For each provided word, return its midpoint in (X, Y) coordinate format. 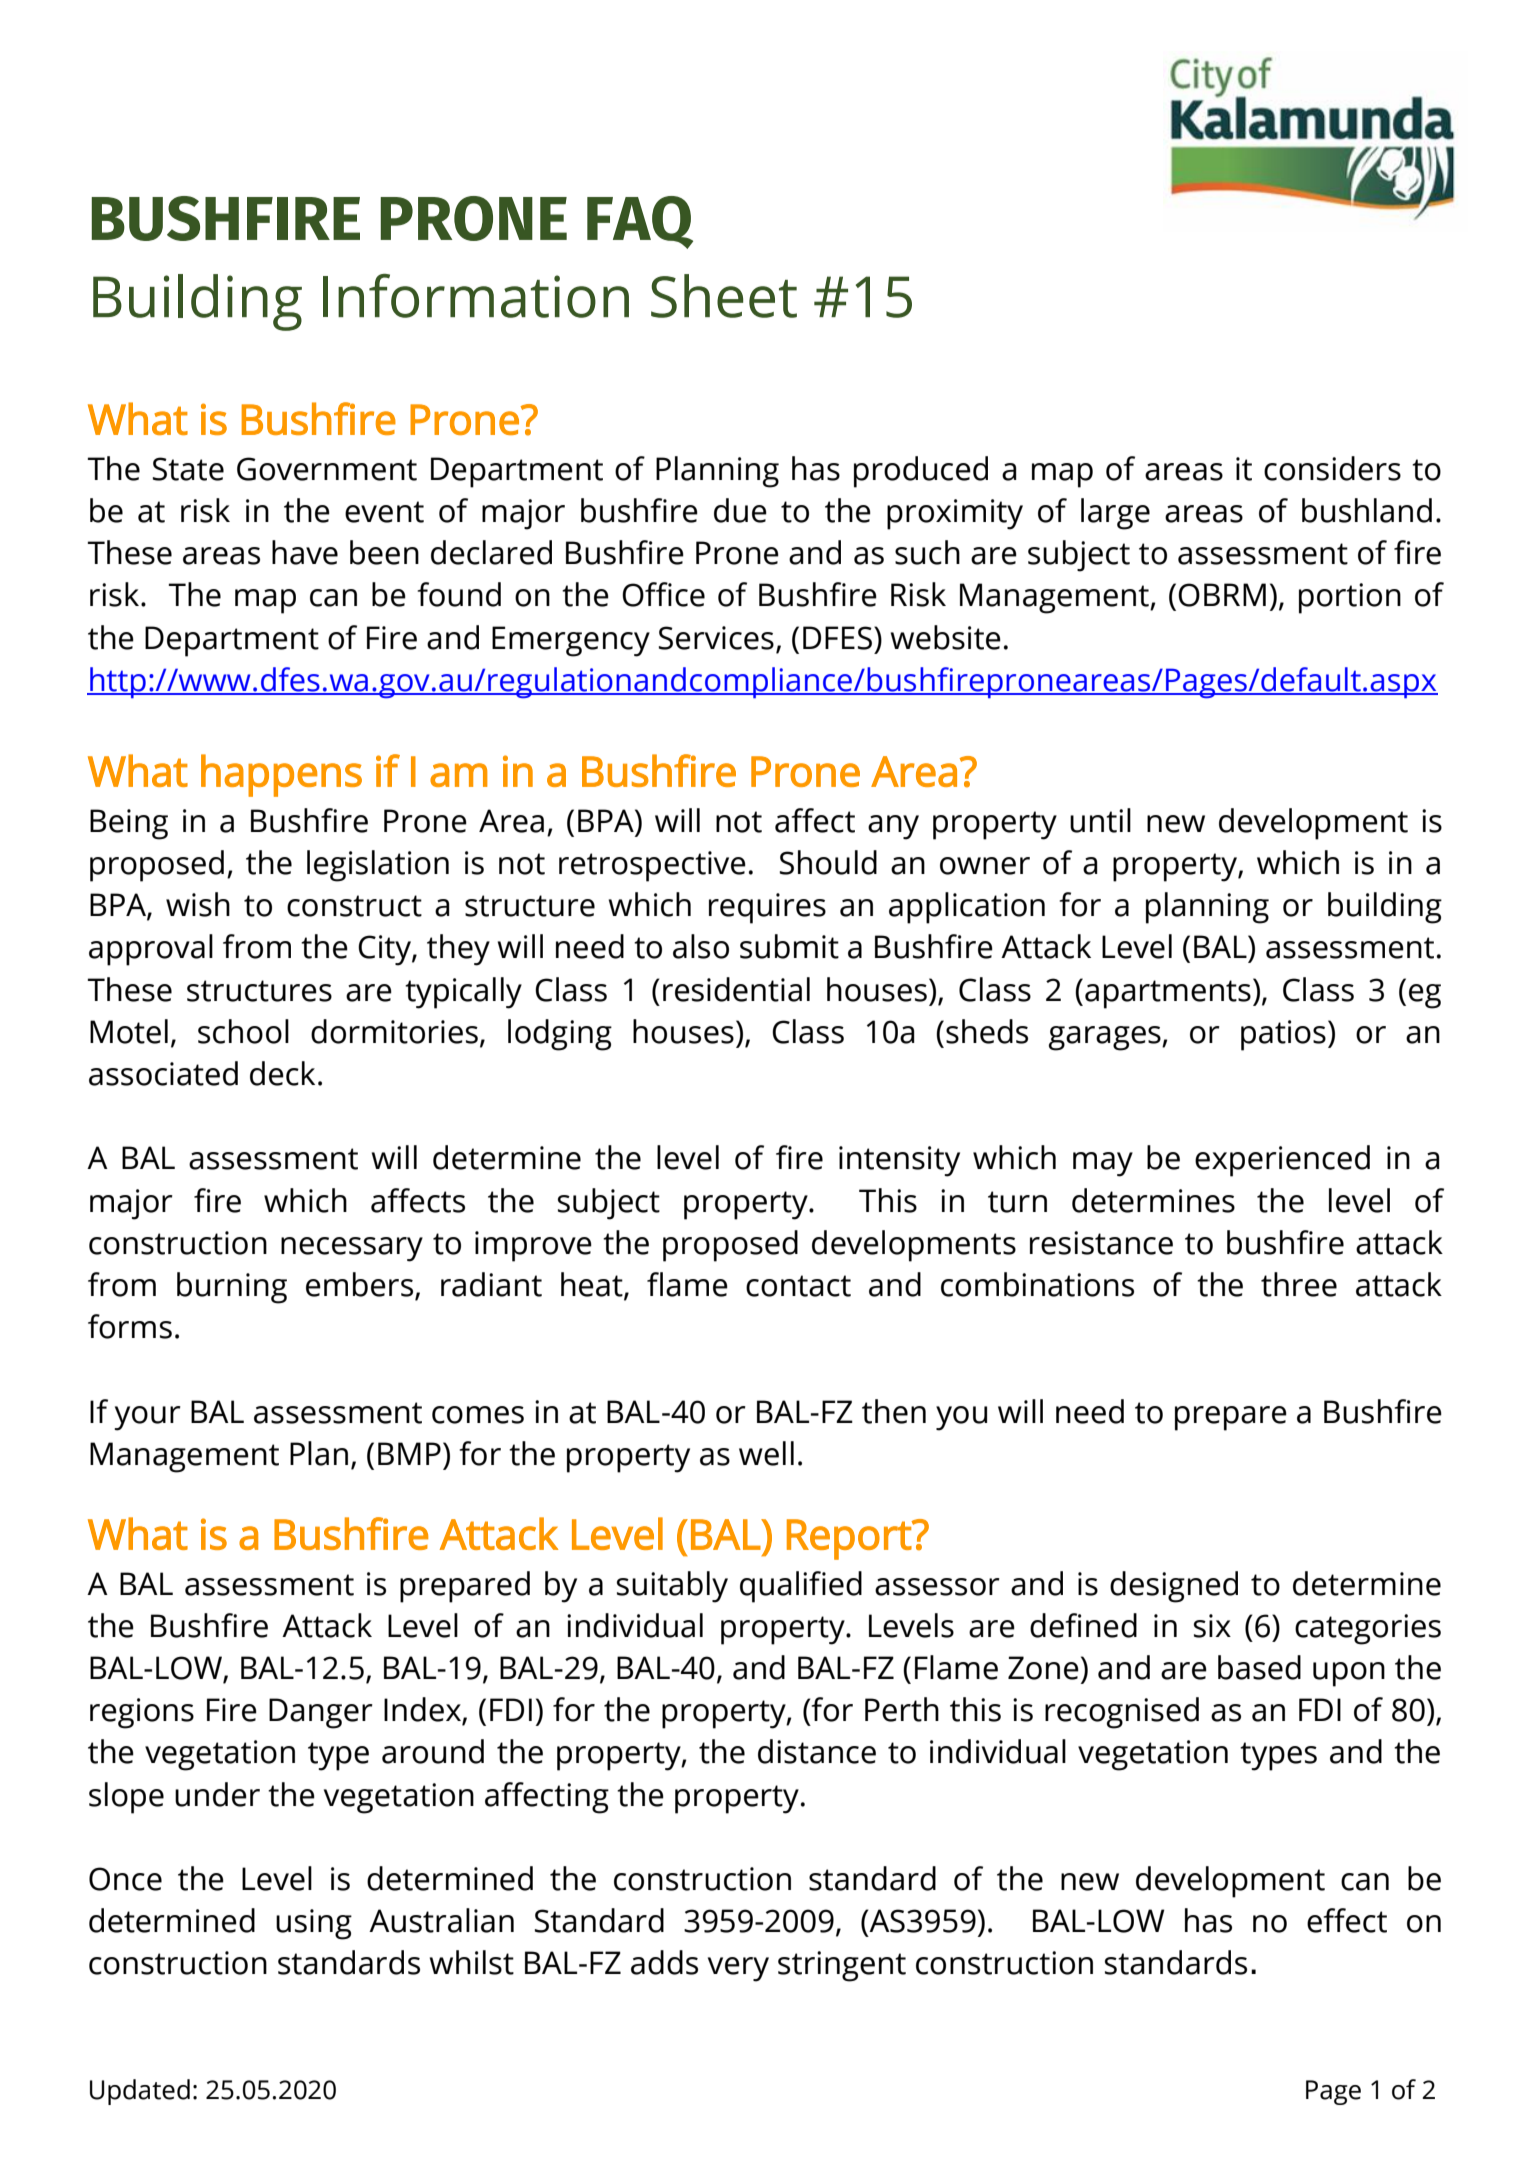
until (1100, 820)
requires (767, 908)
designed (1174, 1587)
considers (1332, 468)
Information (476, 296)
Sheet (724, 296)
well (766, 1453)
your (147, 1418)
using (314, 1924)
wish (198, 904)
